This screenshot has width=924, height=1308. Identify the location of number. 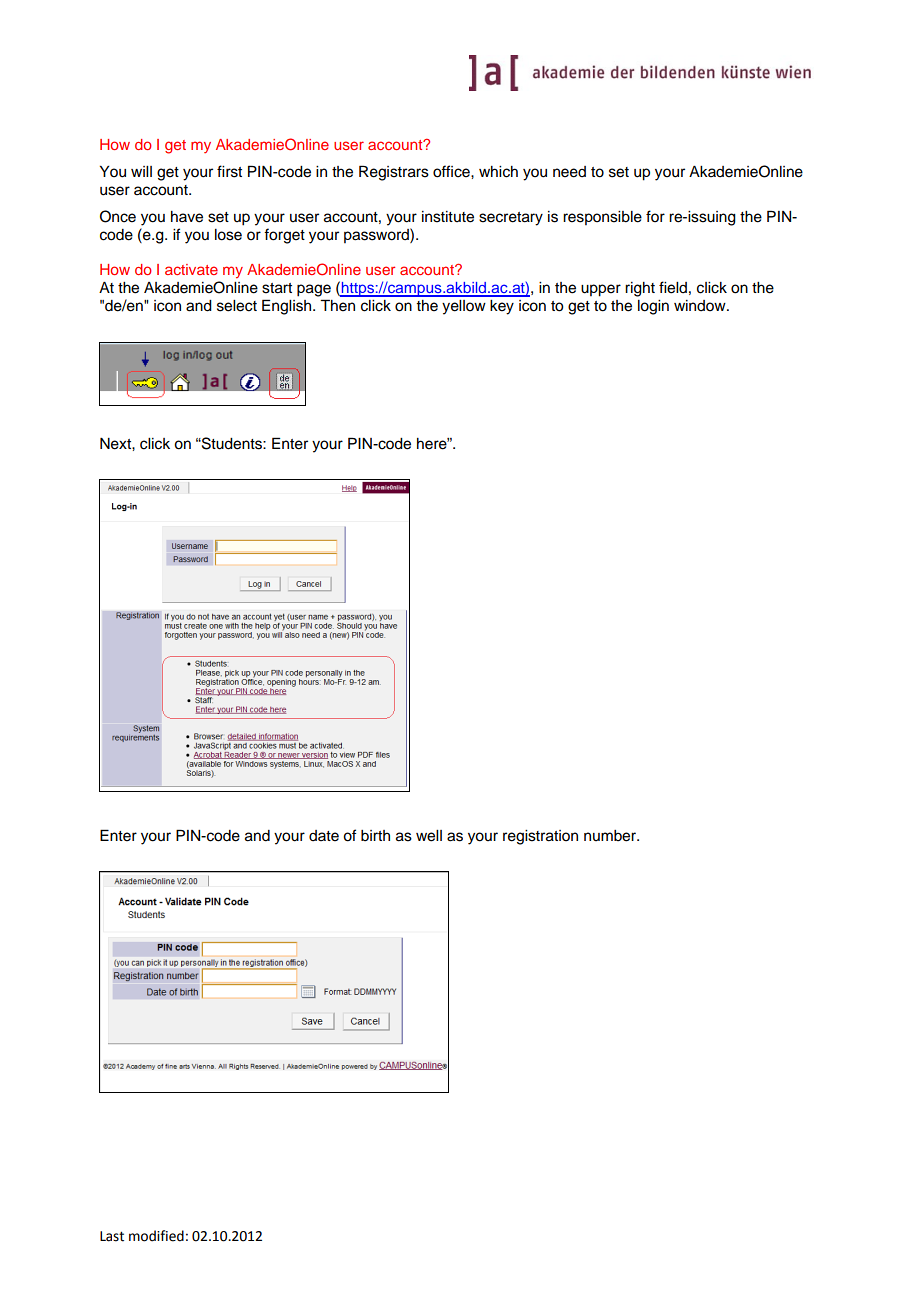
(611, 836).
